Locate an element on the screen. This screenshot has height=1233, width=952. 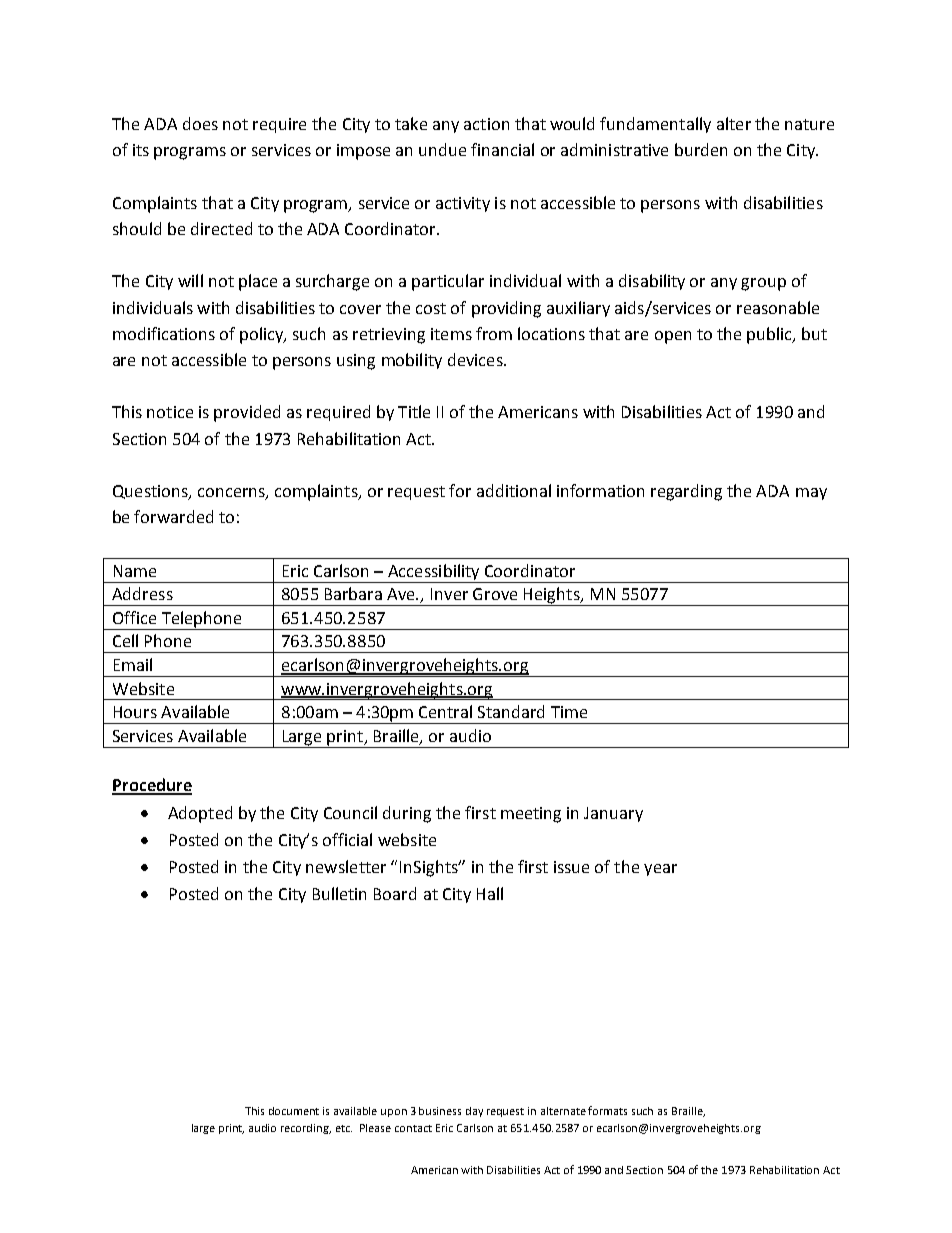
burden is located at coordinates (701, 149).
